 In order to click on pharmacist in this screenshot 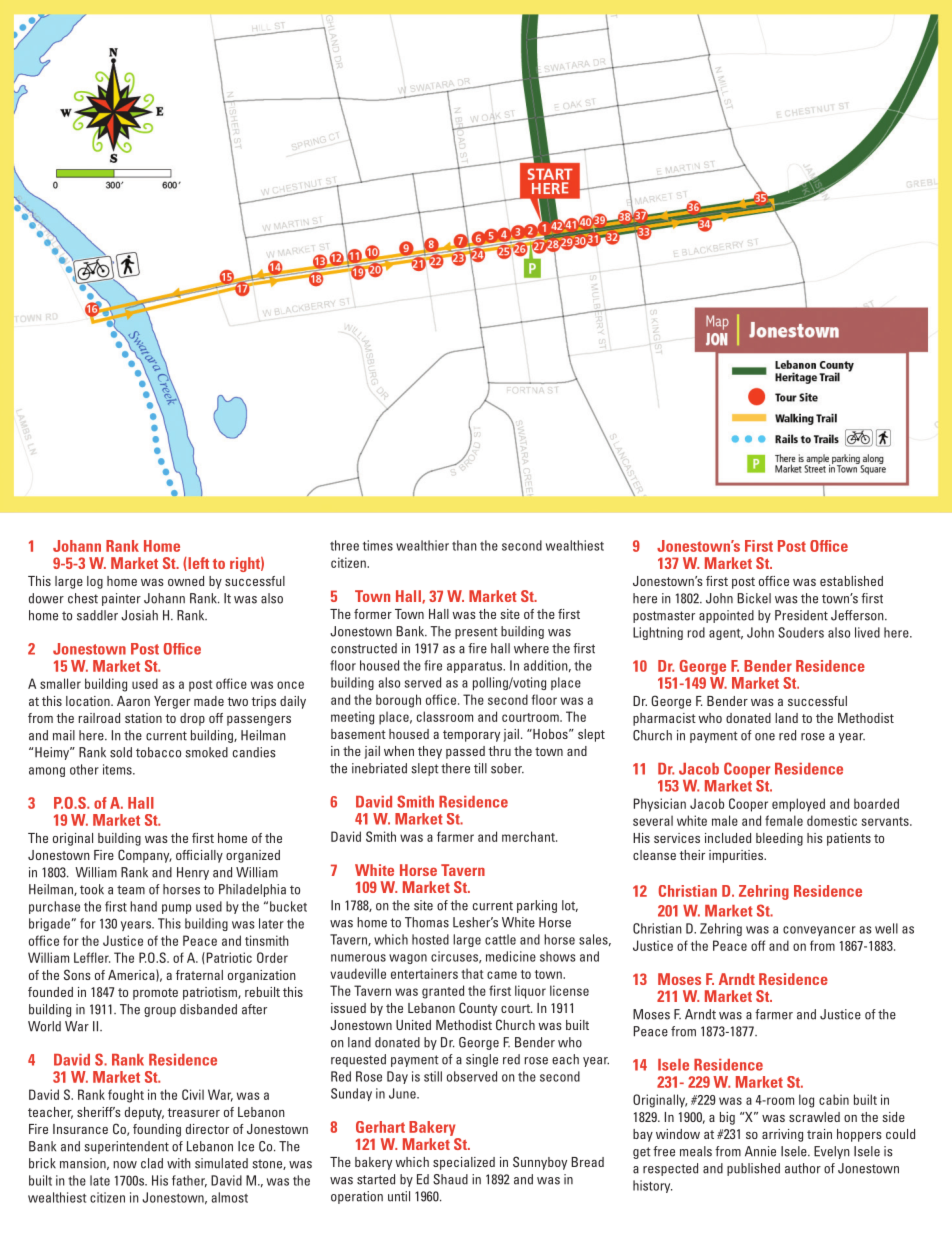, I will do `click(664, 719)`.
